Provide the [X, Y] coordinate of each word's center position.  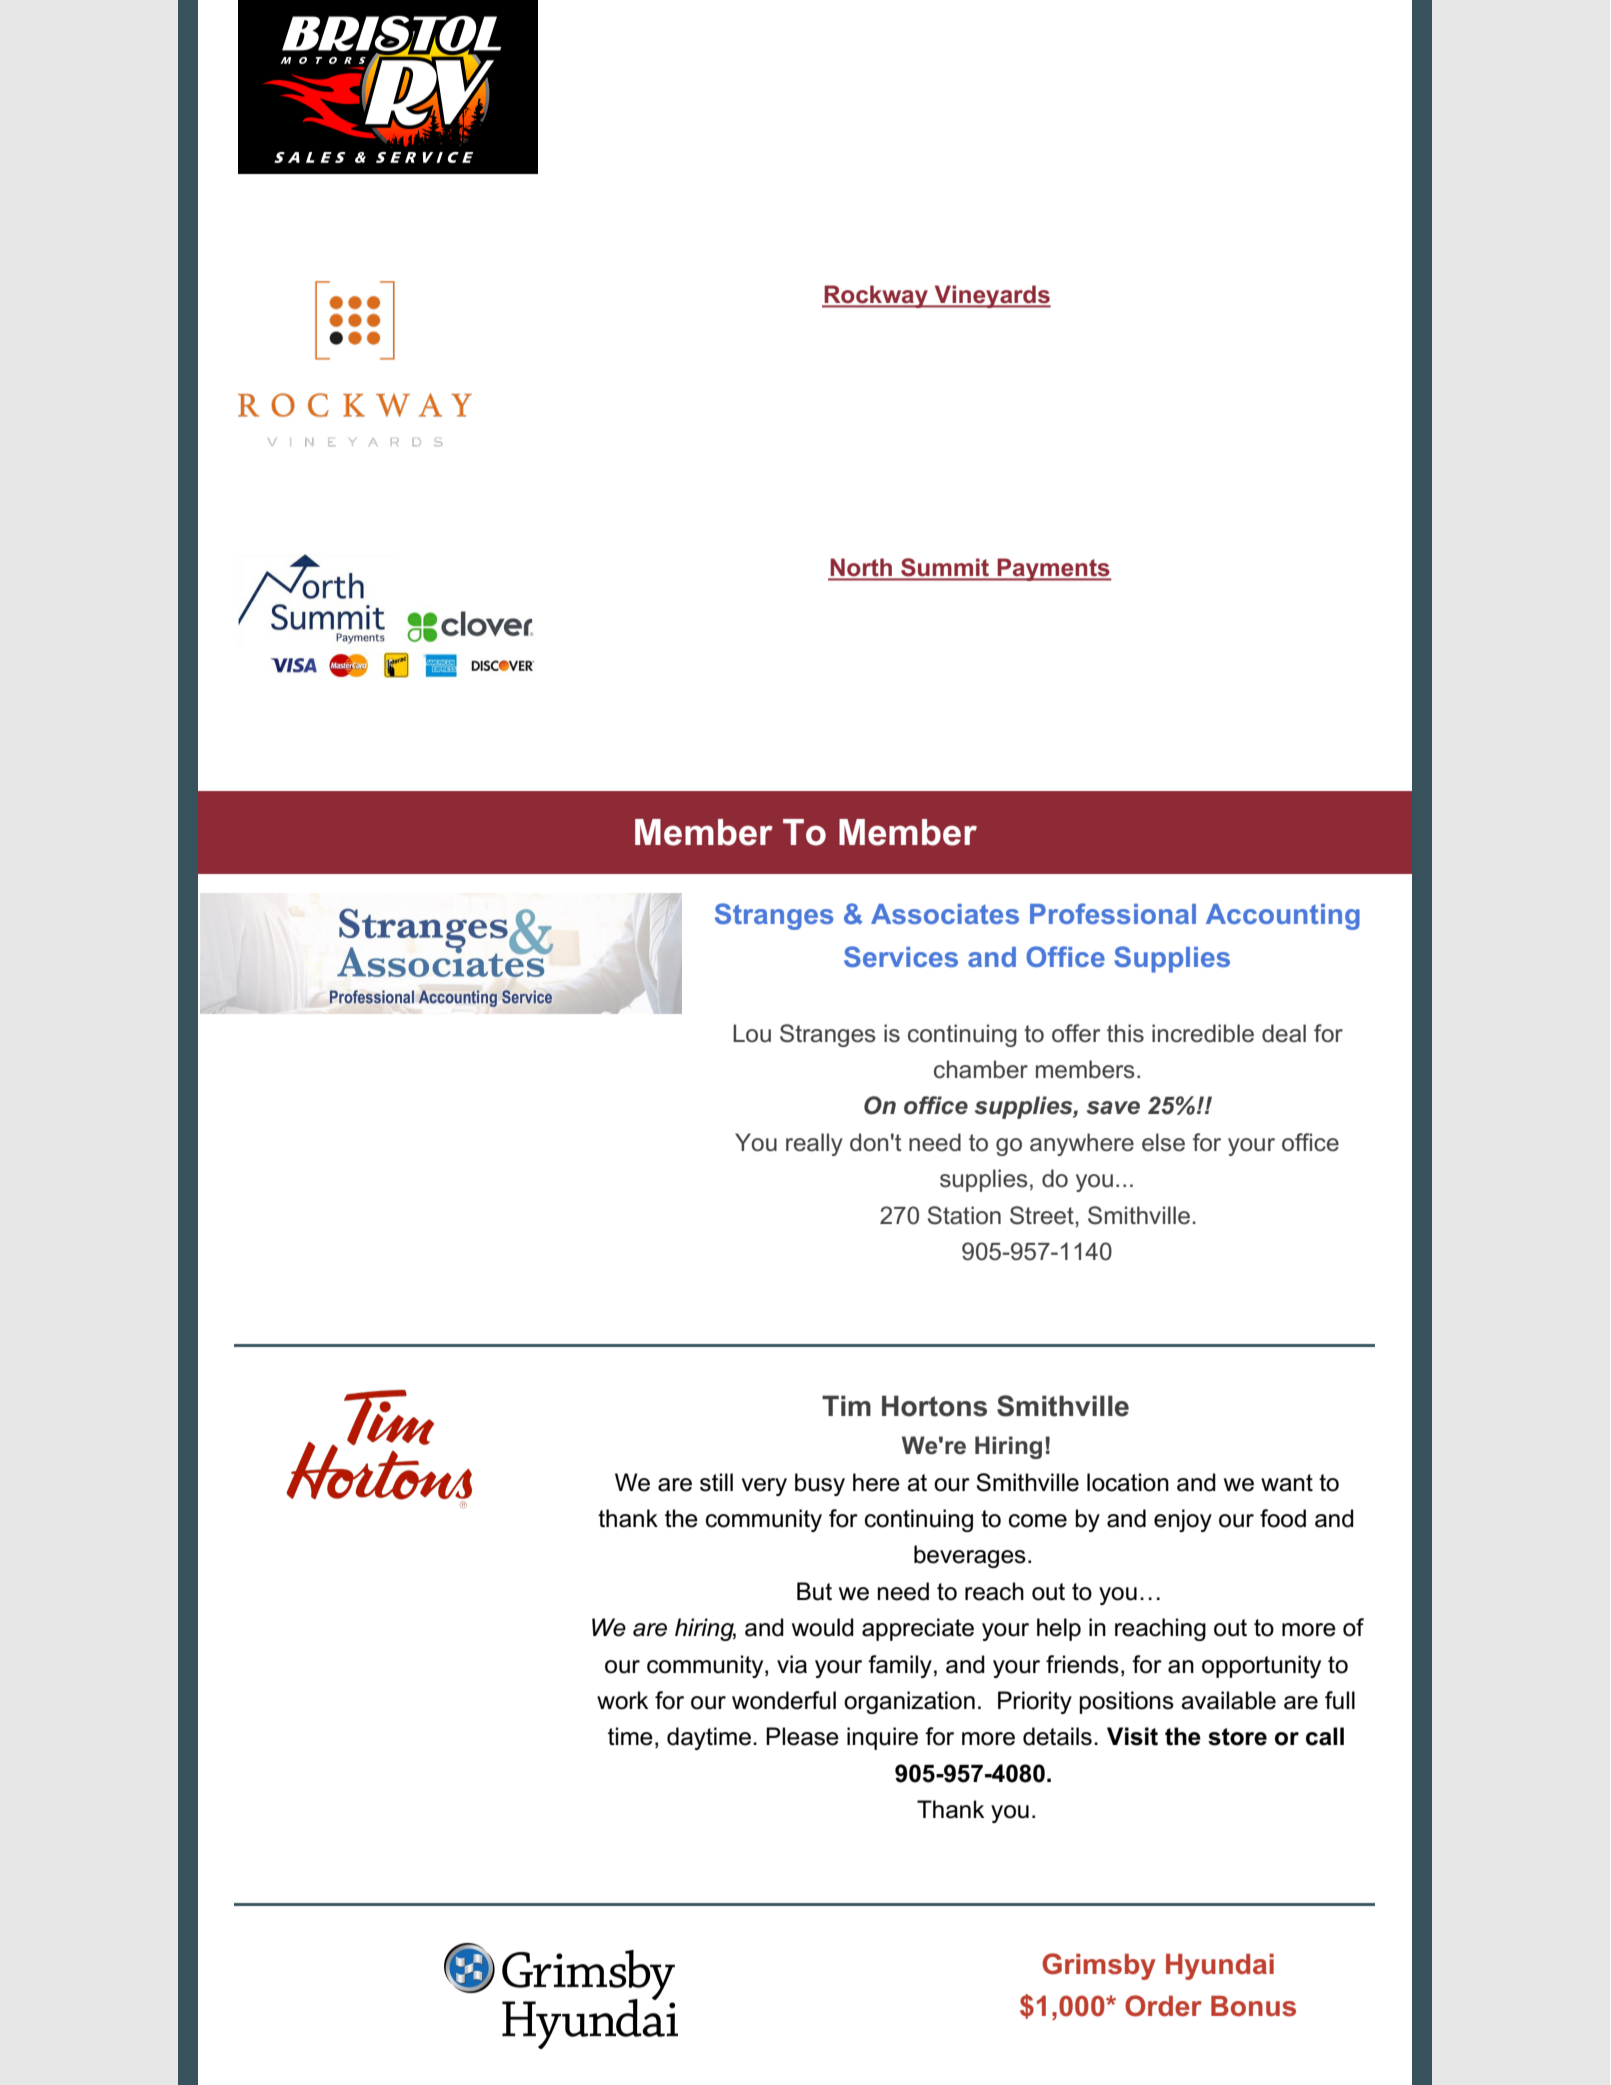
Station [964, 1215]
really [814, 1144]
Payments [1053, 569]
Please [802, 1736]
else [1163, 1142]
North [861, 569]
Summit [945, 568]
